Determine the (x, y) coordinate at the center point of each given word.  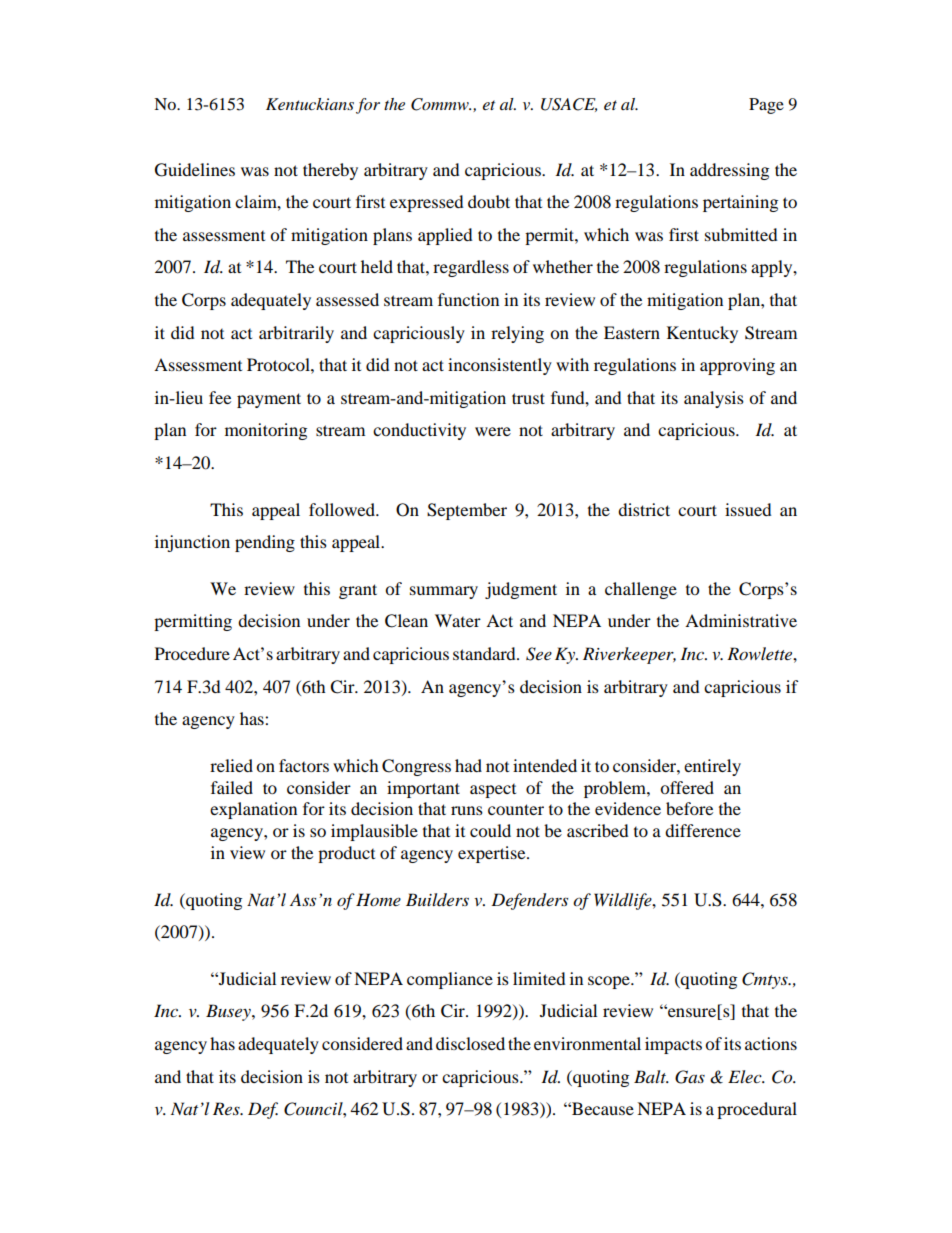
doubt (489, 201)
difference (703, 830)
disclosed (470, 1043)
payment (269, 400)
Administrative (741, 620)
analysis (714, 399)
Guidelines (195, 170)
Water (458, 620)
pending (265, 543)
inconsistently (500, 366)
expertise (493, 854)
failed (232, 787)
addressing (729, 171)
